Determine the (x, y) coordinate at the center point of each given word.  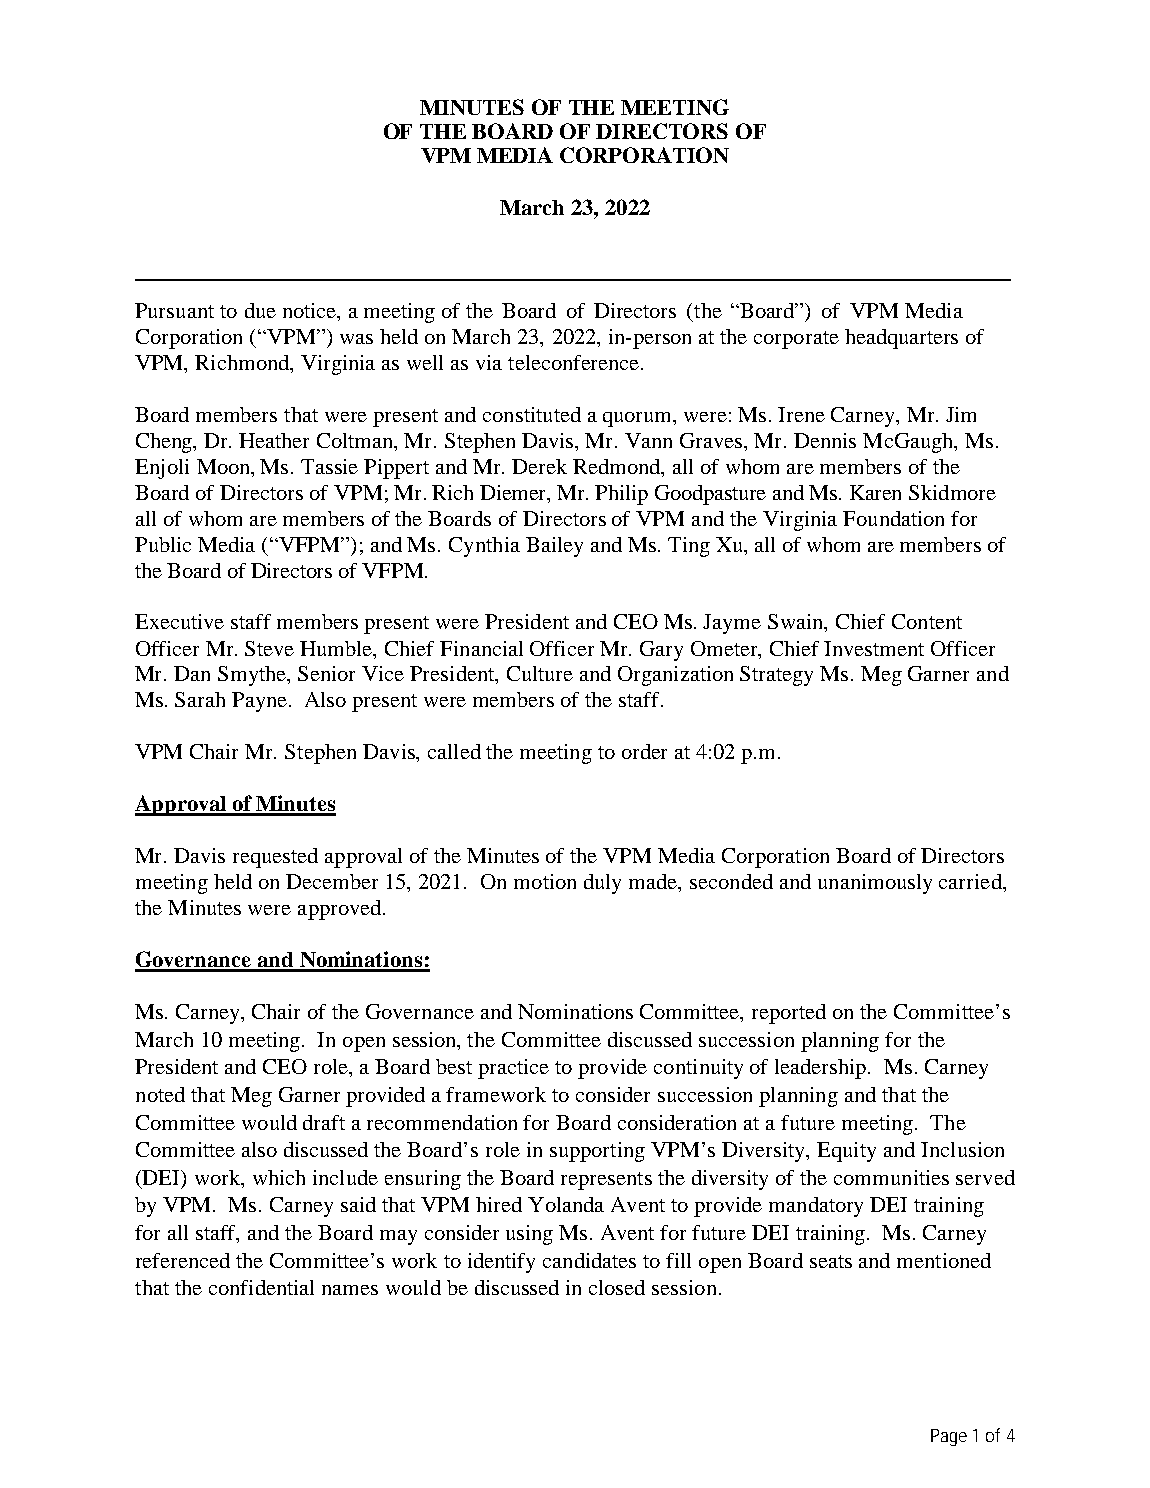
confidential (261, 1287)
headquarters (901, 339)
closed (617, 1287)
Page (949, 1437)
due (260, 310)
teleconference (573, 362)
